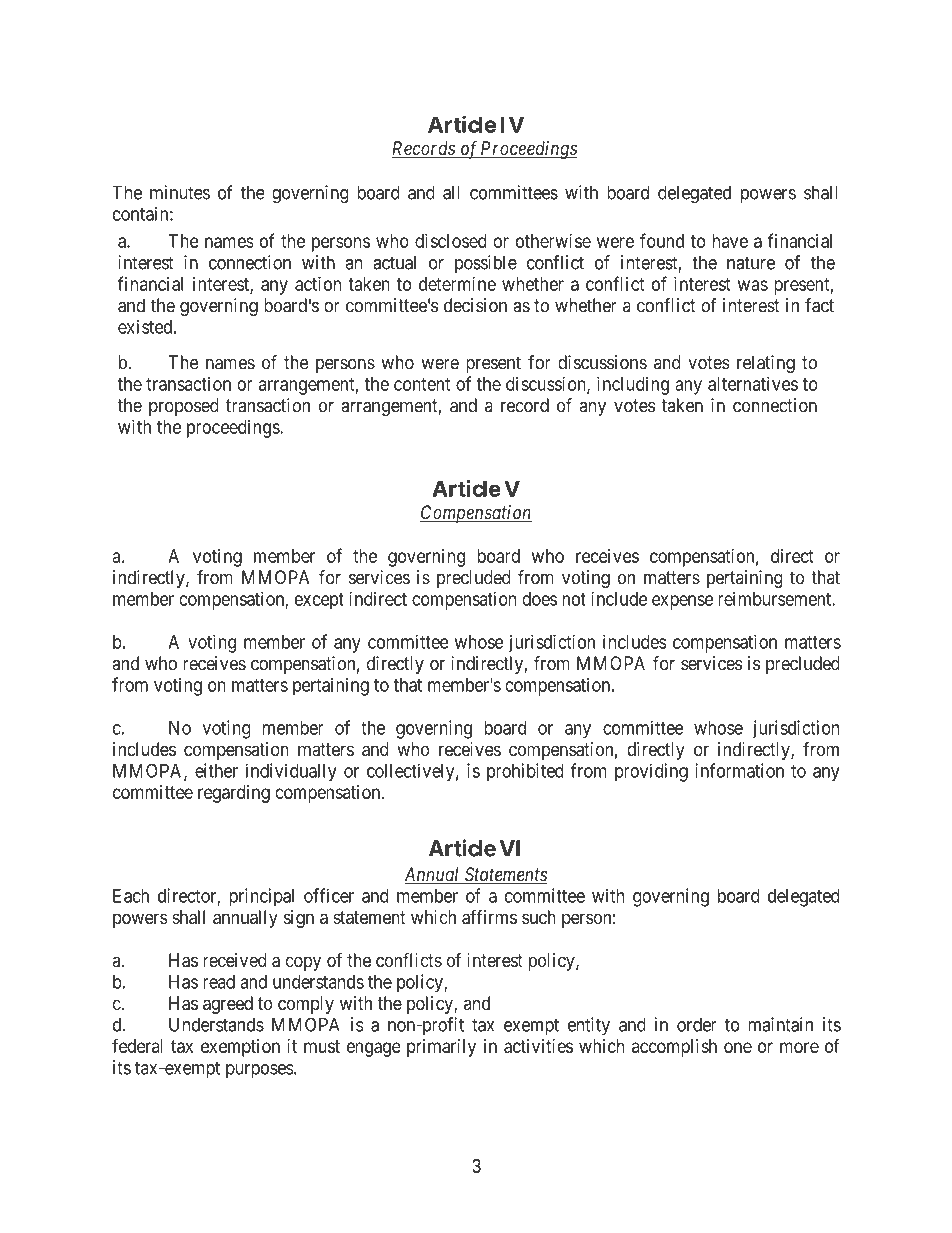 This screenshot has width=952, height=1233. What do you see at coordinates (451, 240) in the screenshot?
I see `disclosed` at bounding box center [451, 240].
